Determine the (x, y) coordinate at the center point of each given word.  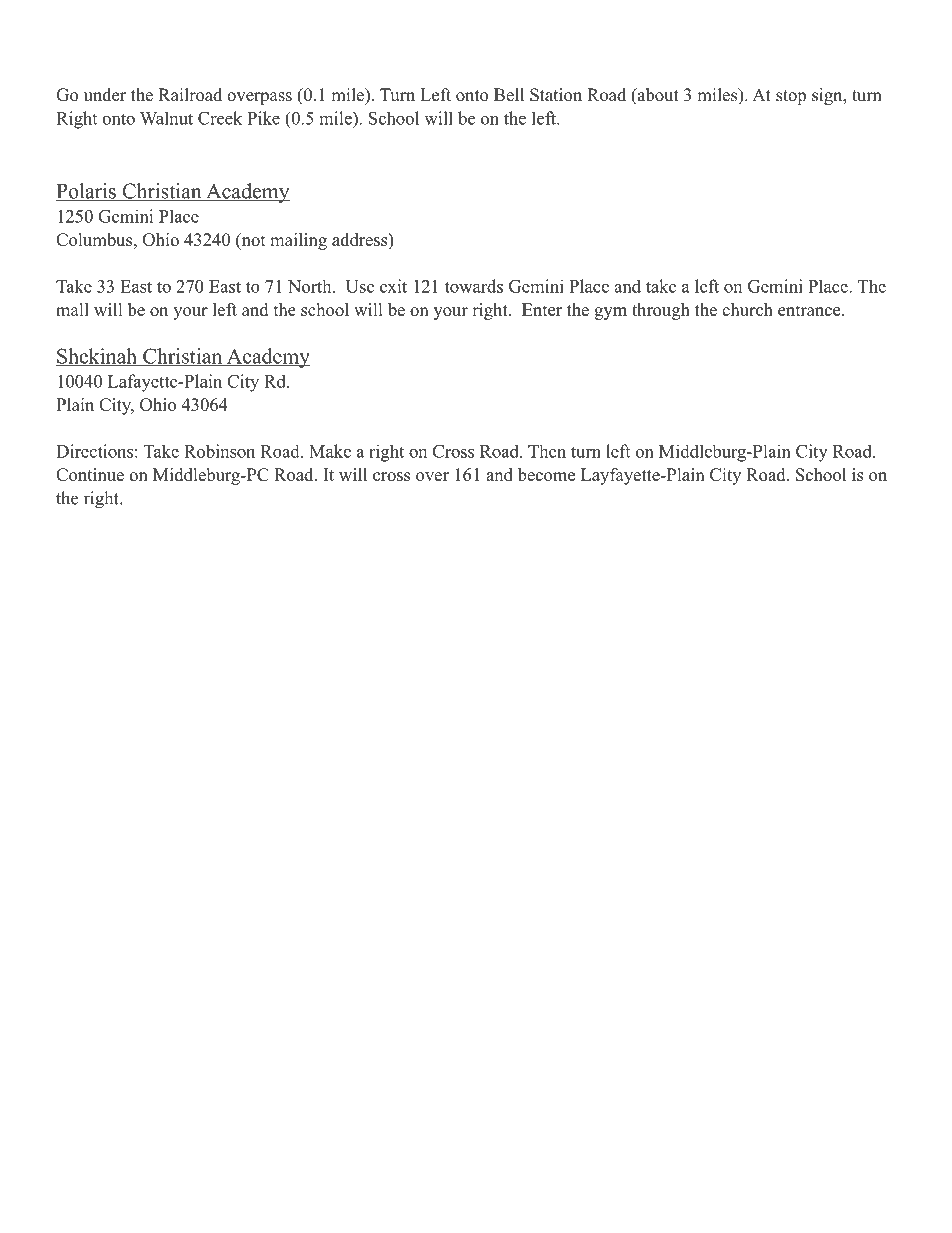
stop (791, 97)
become (546, 474)
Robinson (219, 451)
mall (72, 309)
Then (547, 451)
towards (474, 286)
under (105, 95)
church (747, 309)
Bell (509, 95)
